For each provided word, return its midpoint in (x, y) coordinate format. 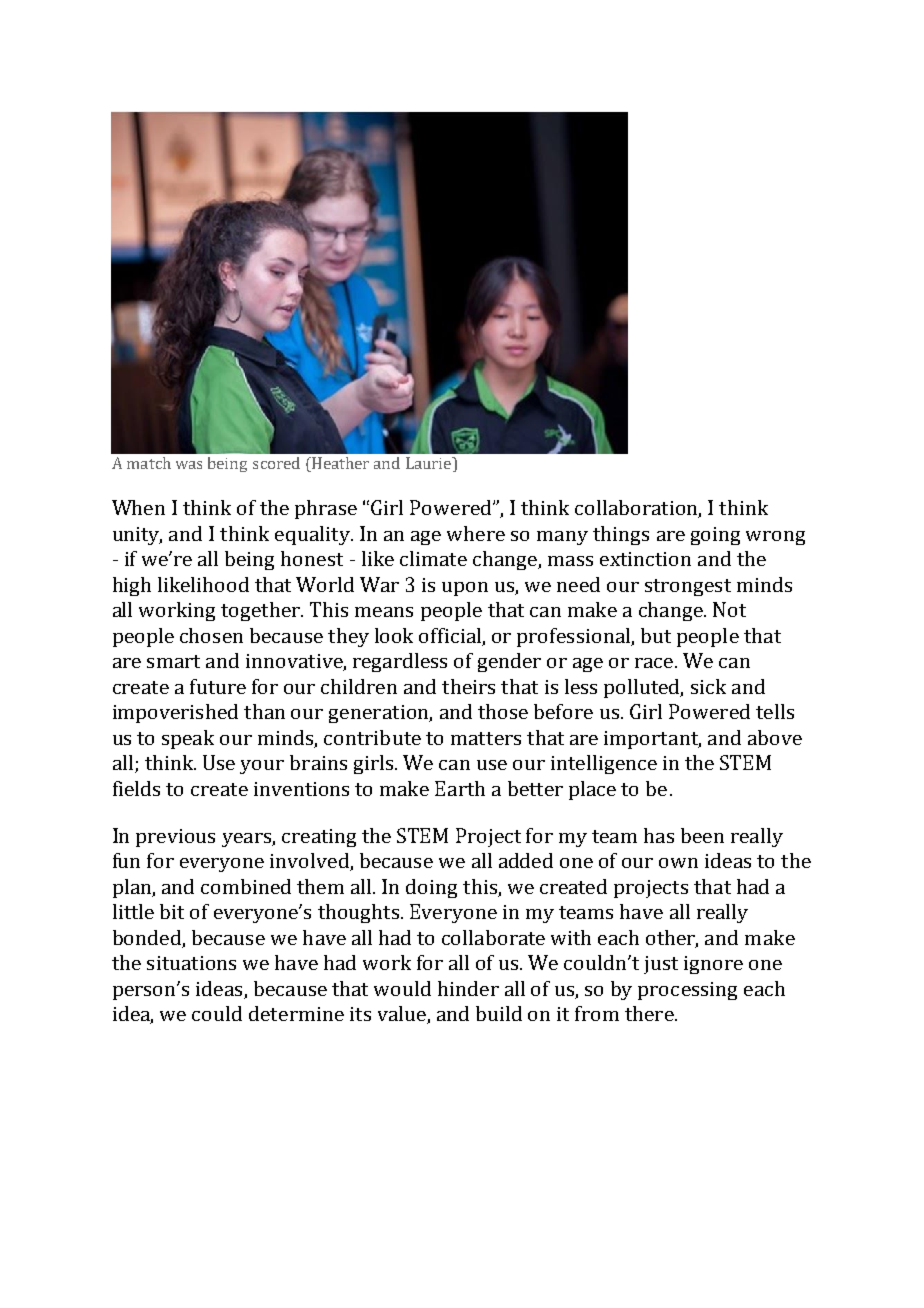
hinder (468, 988)
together (261, 611)
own (678, 863)
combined (246, 886)
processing (687, 991)
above (775, 737)
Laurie (430, 464)
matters (486, 738)
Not (729, 609)
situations (191, 963)
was (189, 465)
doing (431, 888)
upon (465, 589)
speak (188, 739)
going (715, 536)
